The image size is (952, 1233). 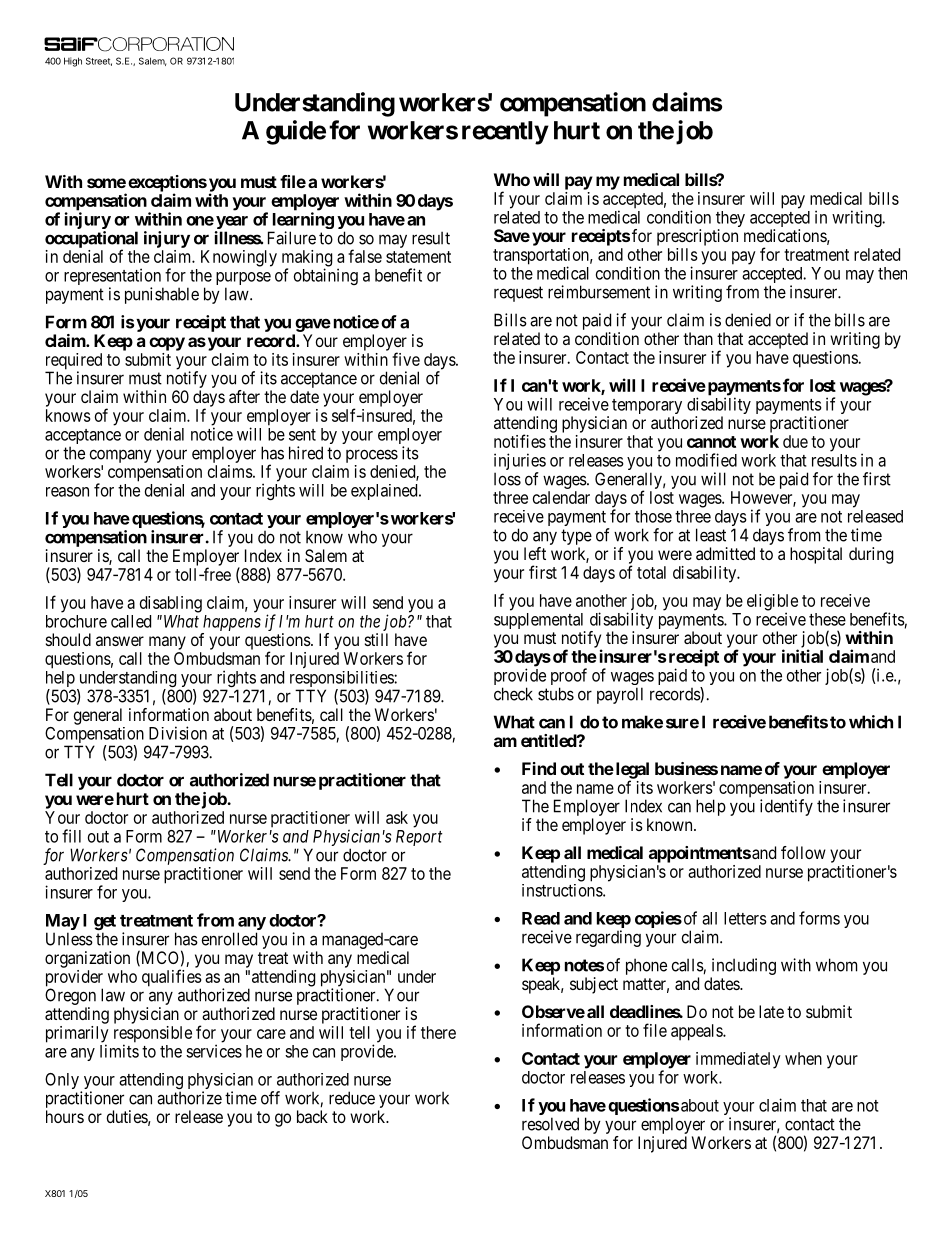 What do you see at coordinates (550, 1124) in the screenshot?
I see `resolved` at bounding box center [550, 1124].
